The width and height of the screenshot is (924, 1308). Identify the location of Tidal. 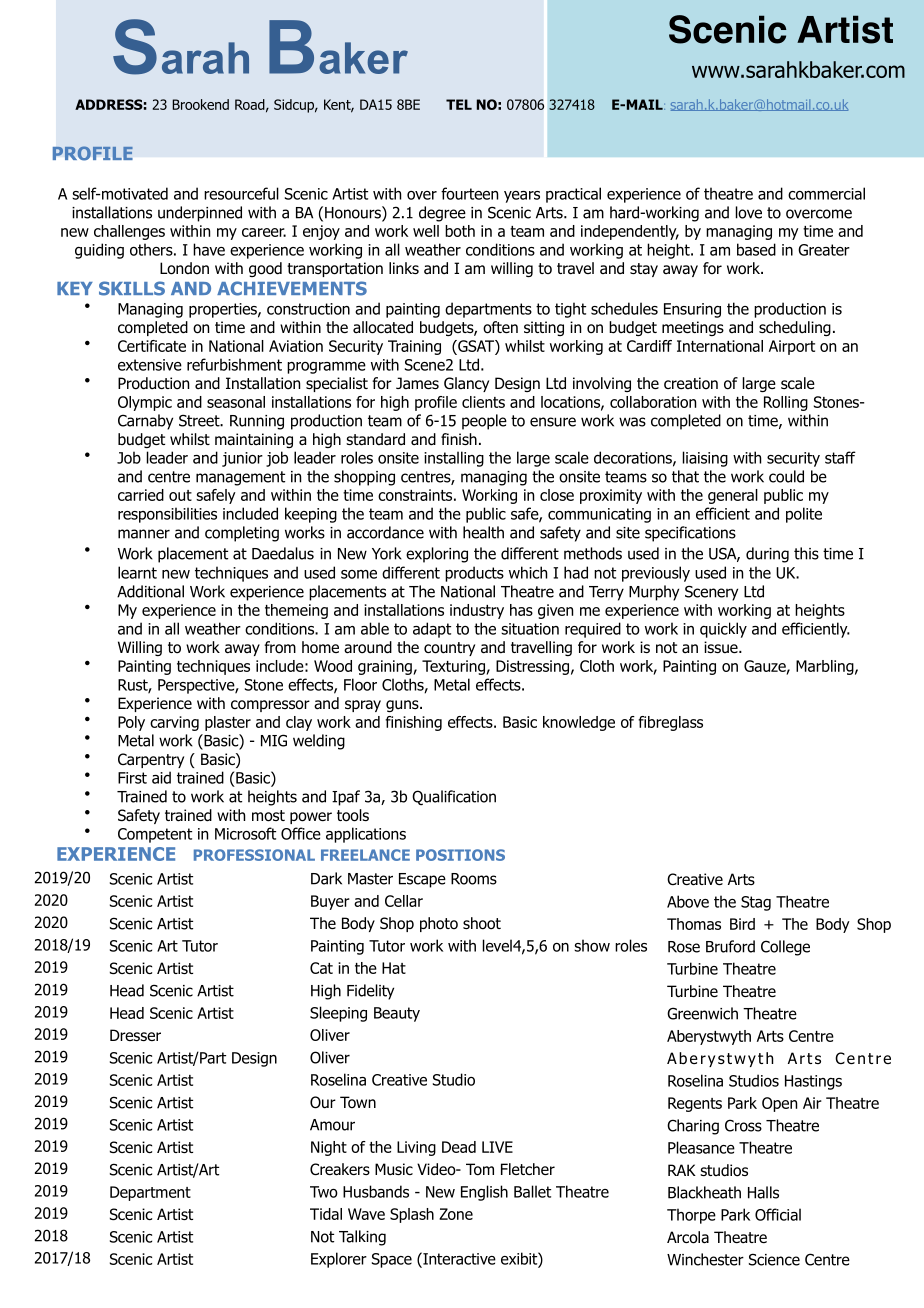
(326, 1214).
